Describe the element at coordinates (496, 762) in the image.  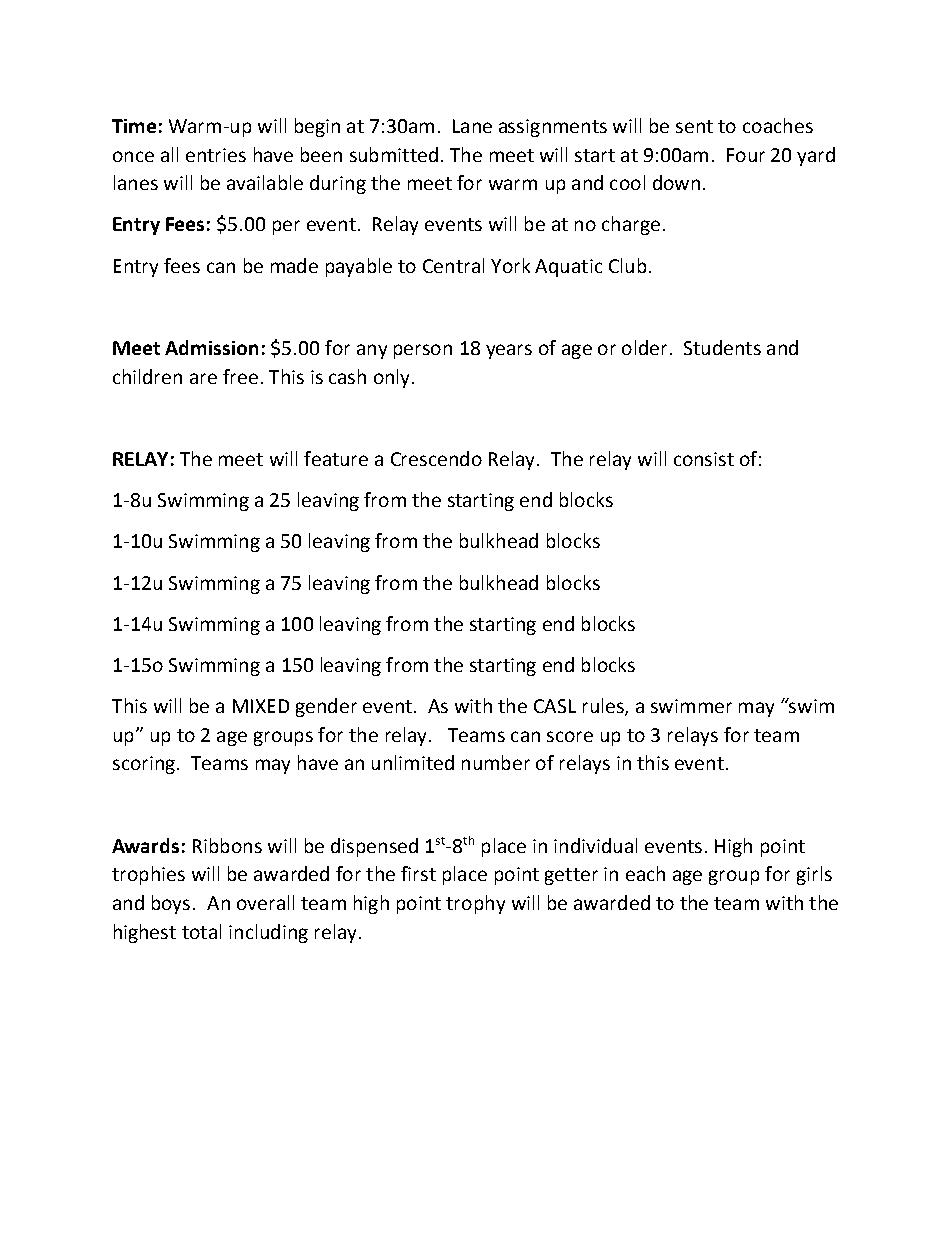
I see `number` at that location.
